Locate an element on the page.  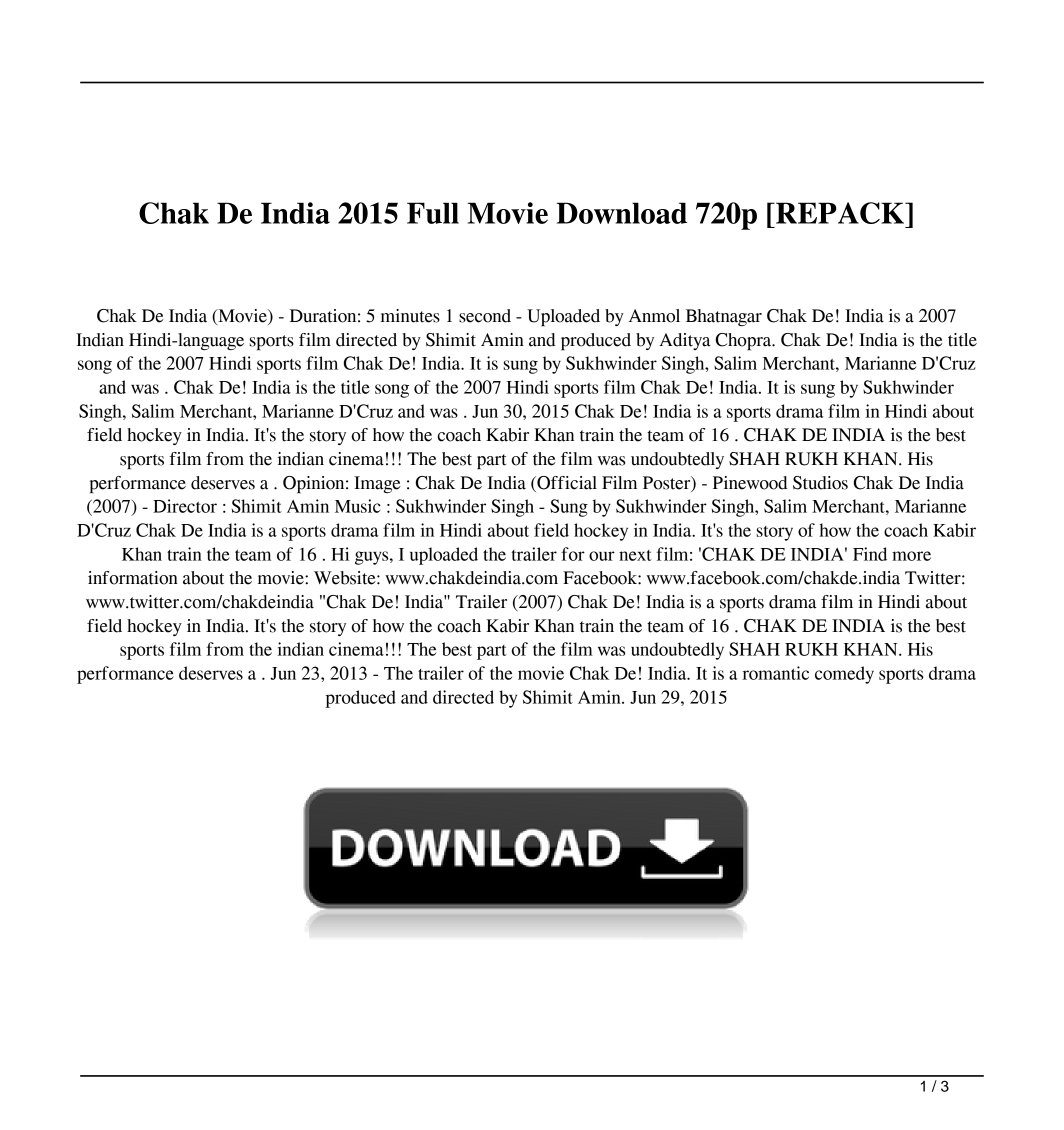
romantic is located at coordinates (776, 673).
